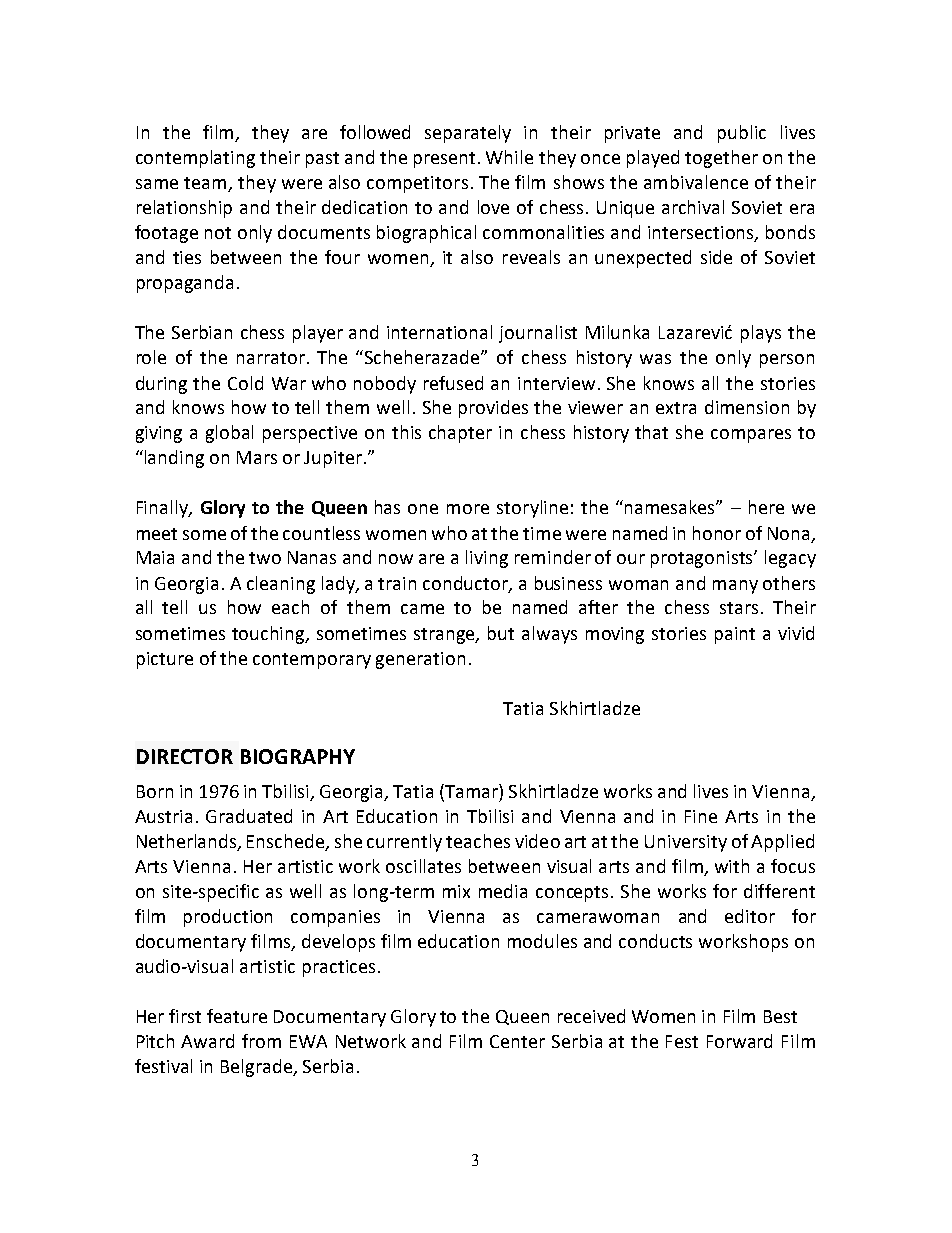 This document has height=1233, width=952. I want to click on but, so click(501, 633).
